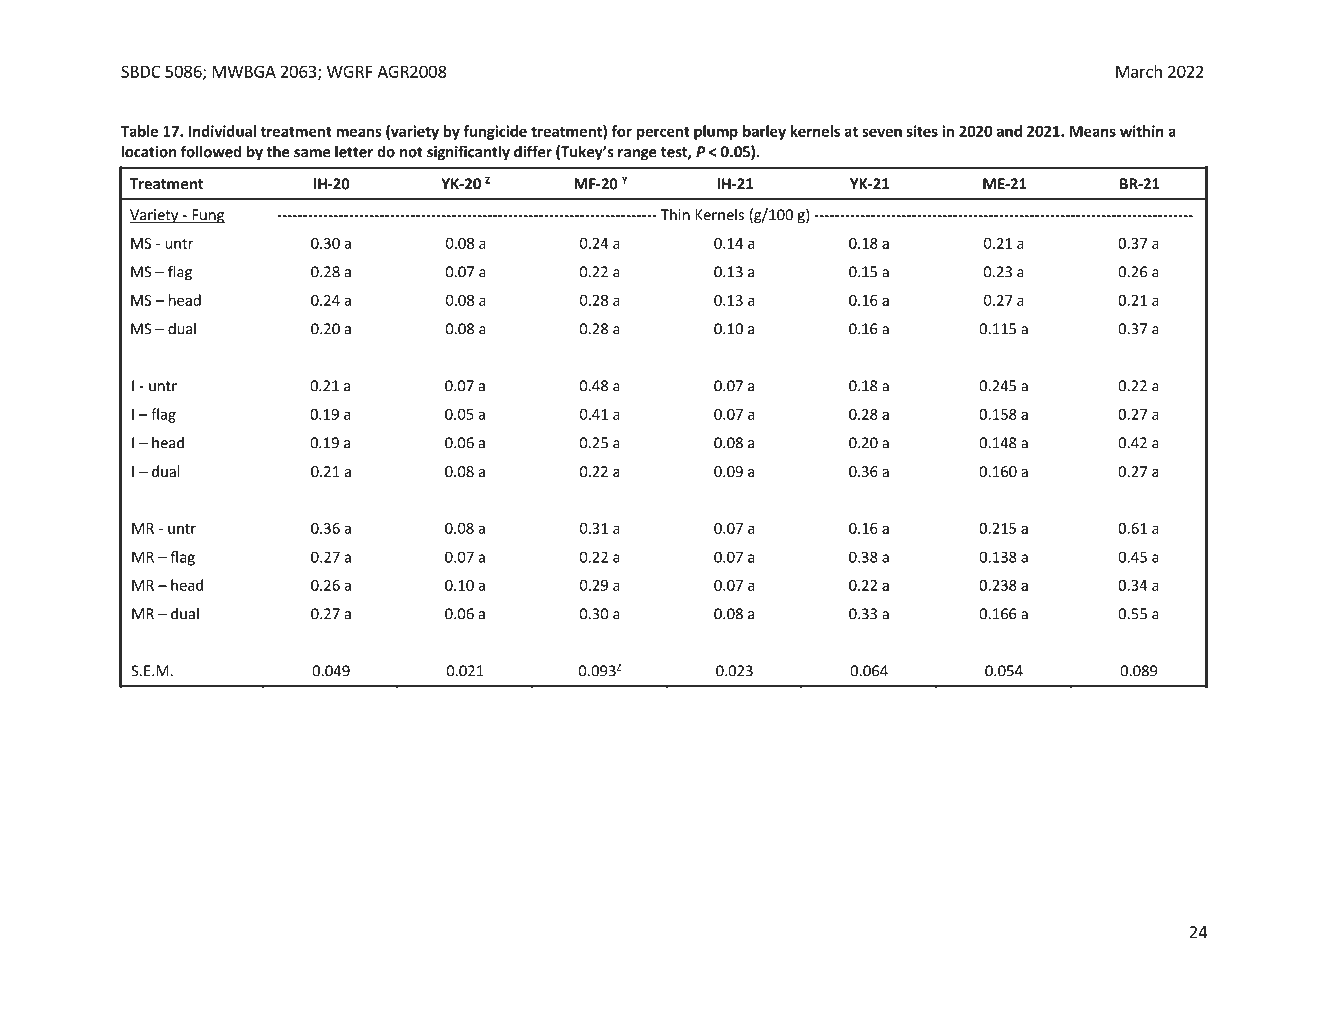 This screenshot has width=1328, height=1026. I want to click on differ, so click(533, 151).
